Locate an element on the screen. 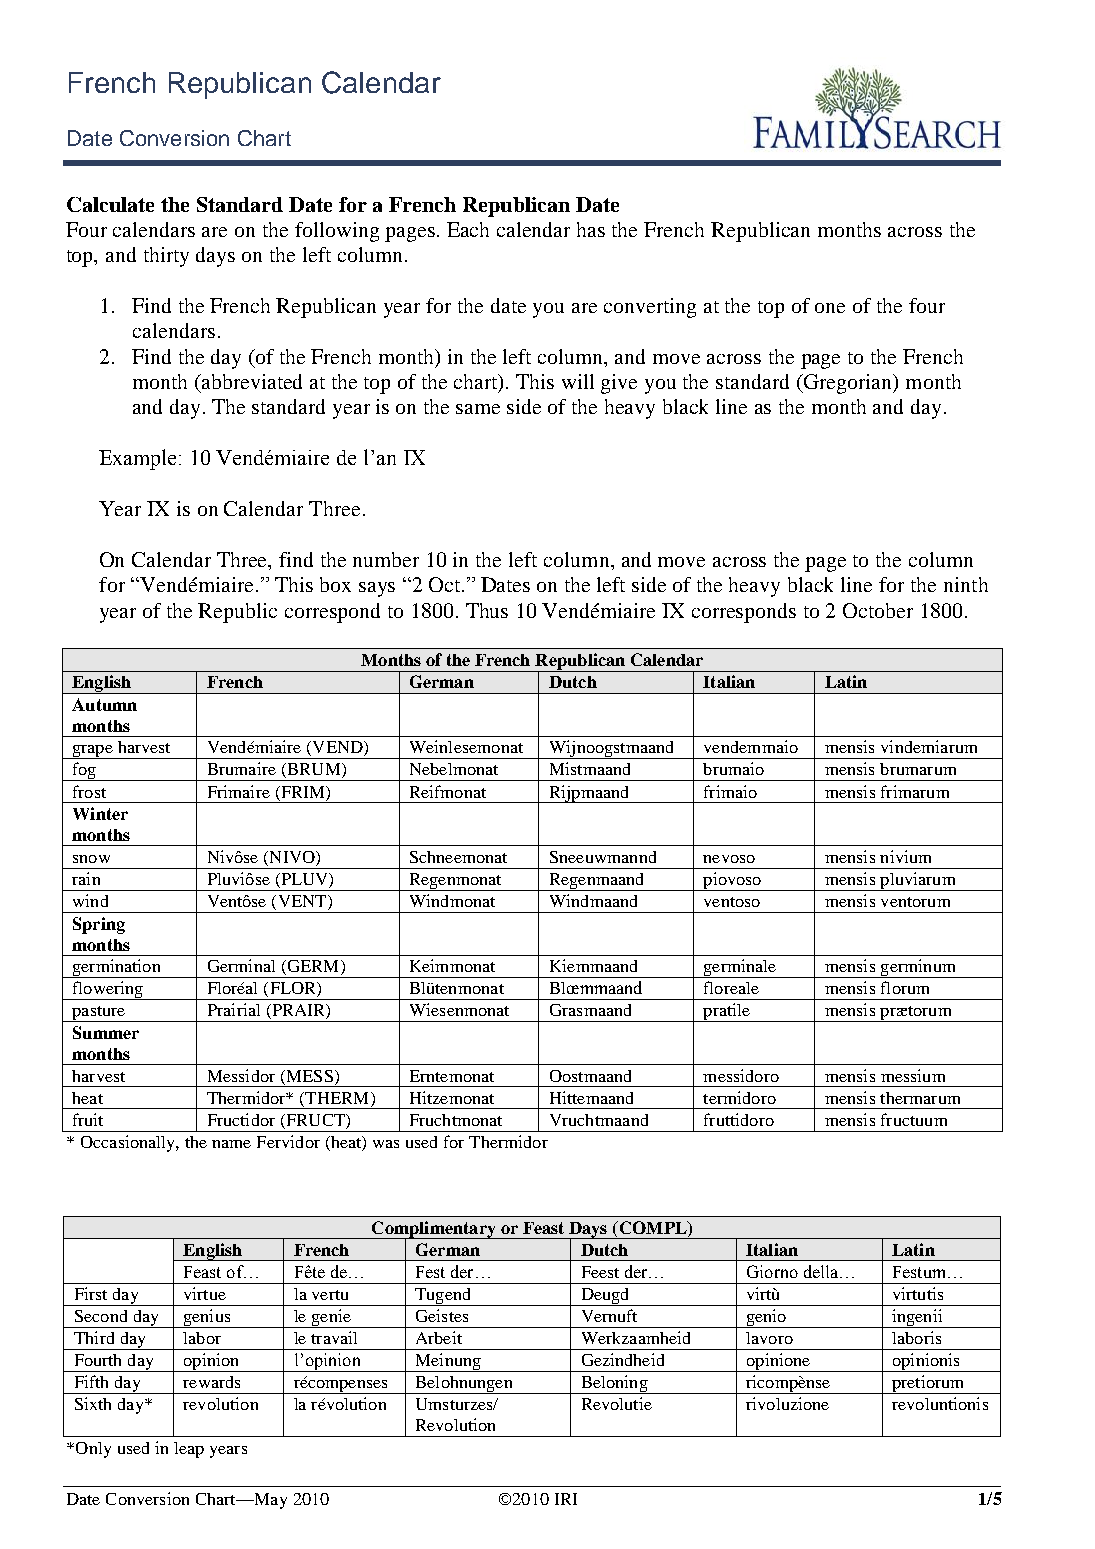 The width and height of the screenshot is (1095, 1549). ninth is located at coordinates (966, 584).
